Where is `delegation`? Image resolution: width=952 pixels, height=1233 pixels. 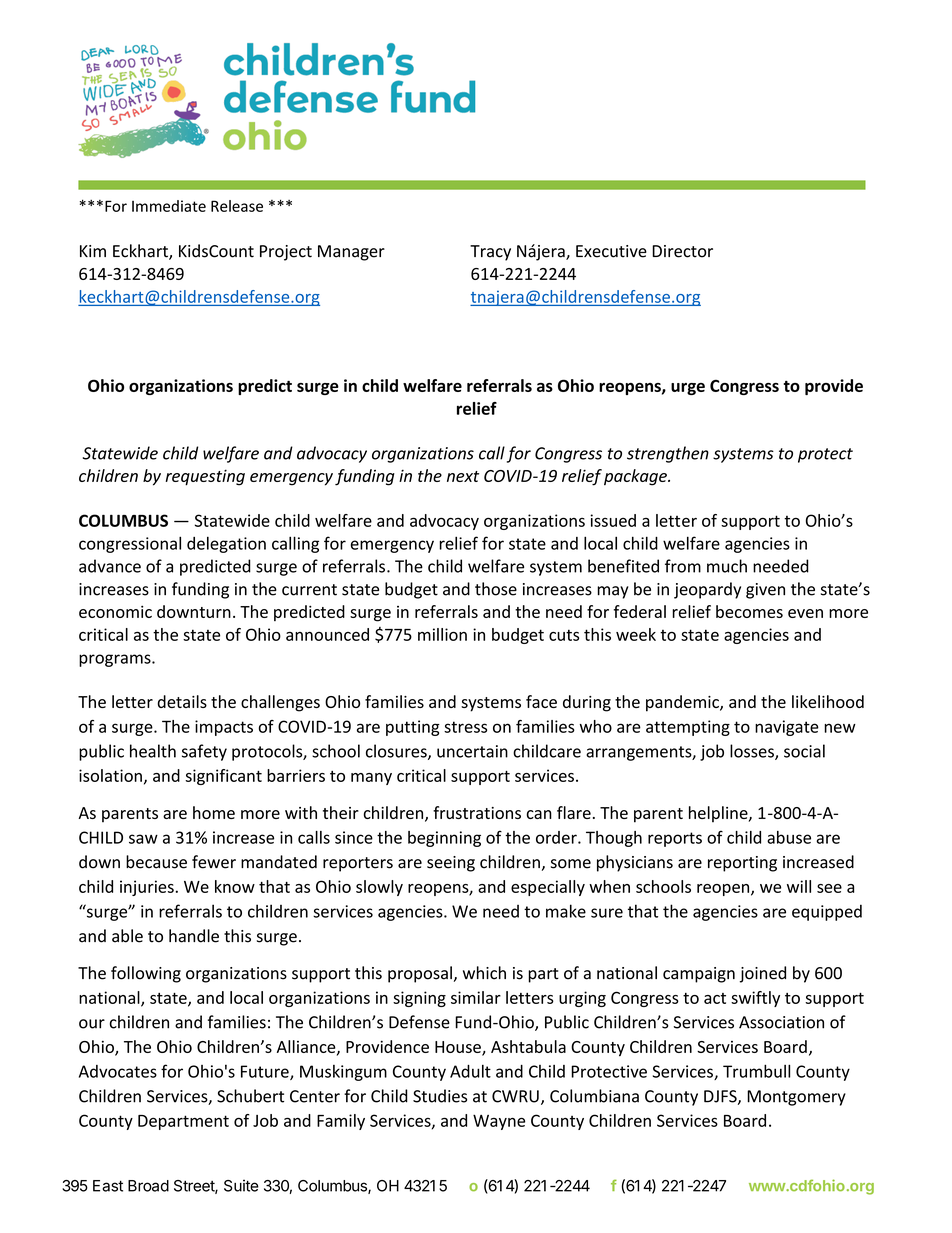
delegation is located at coordinates (226, 544).
